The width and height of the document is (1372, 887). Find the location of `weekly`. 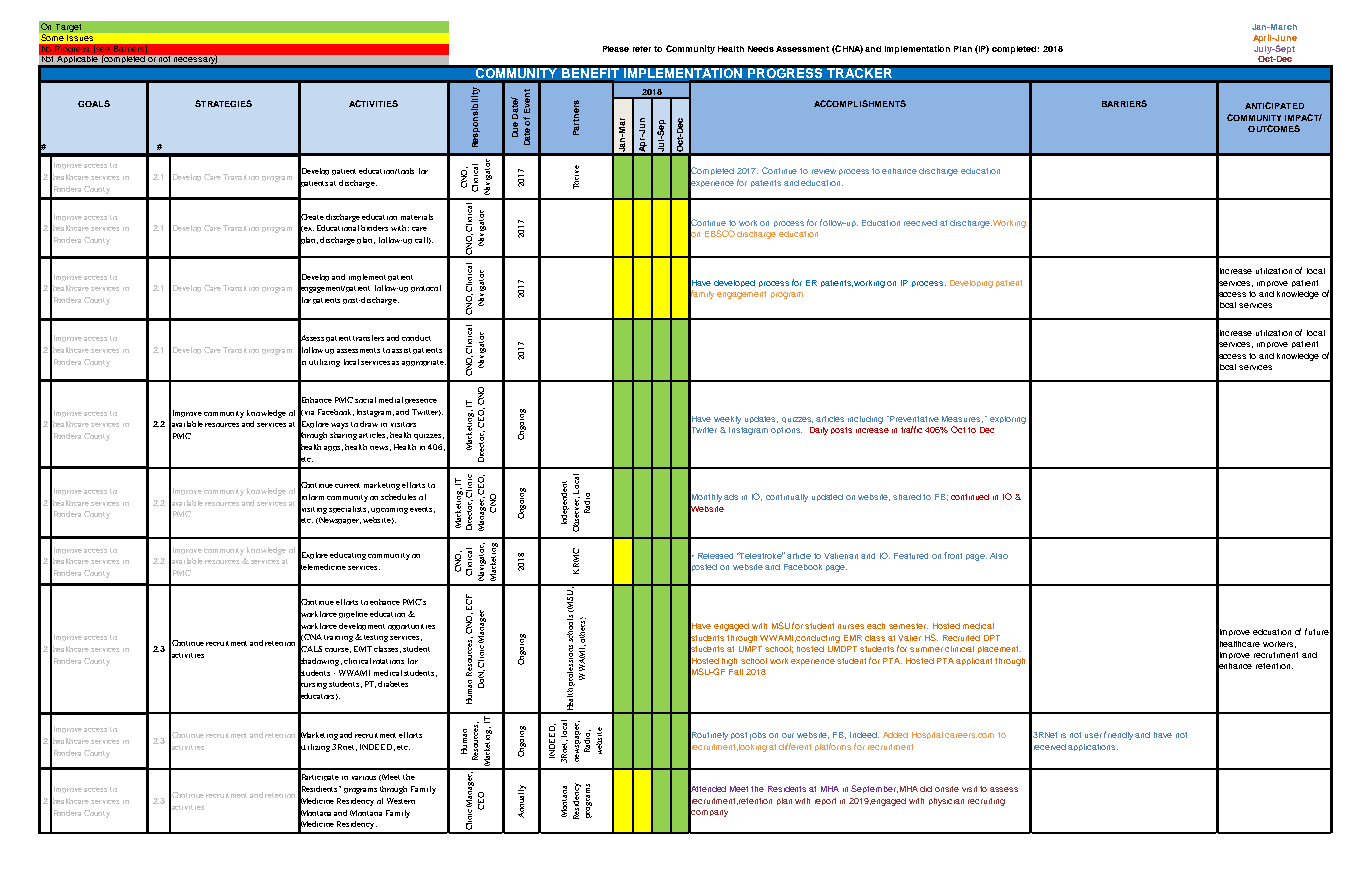

weekly is located at coordinates (727, 420).
